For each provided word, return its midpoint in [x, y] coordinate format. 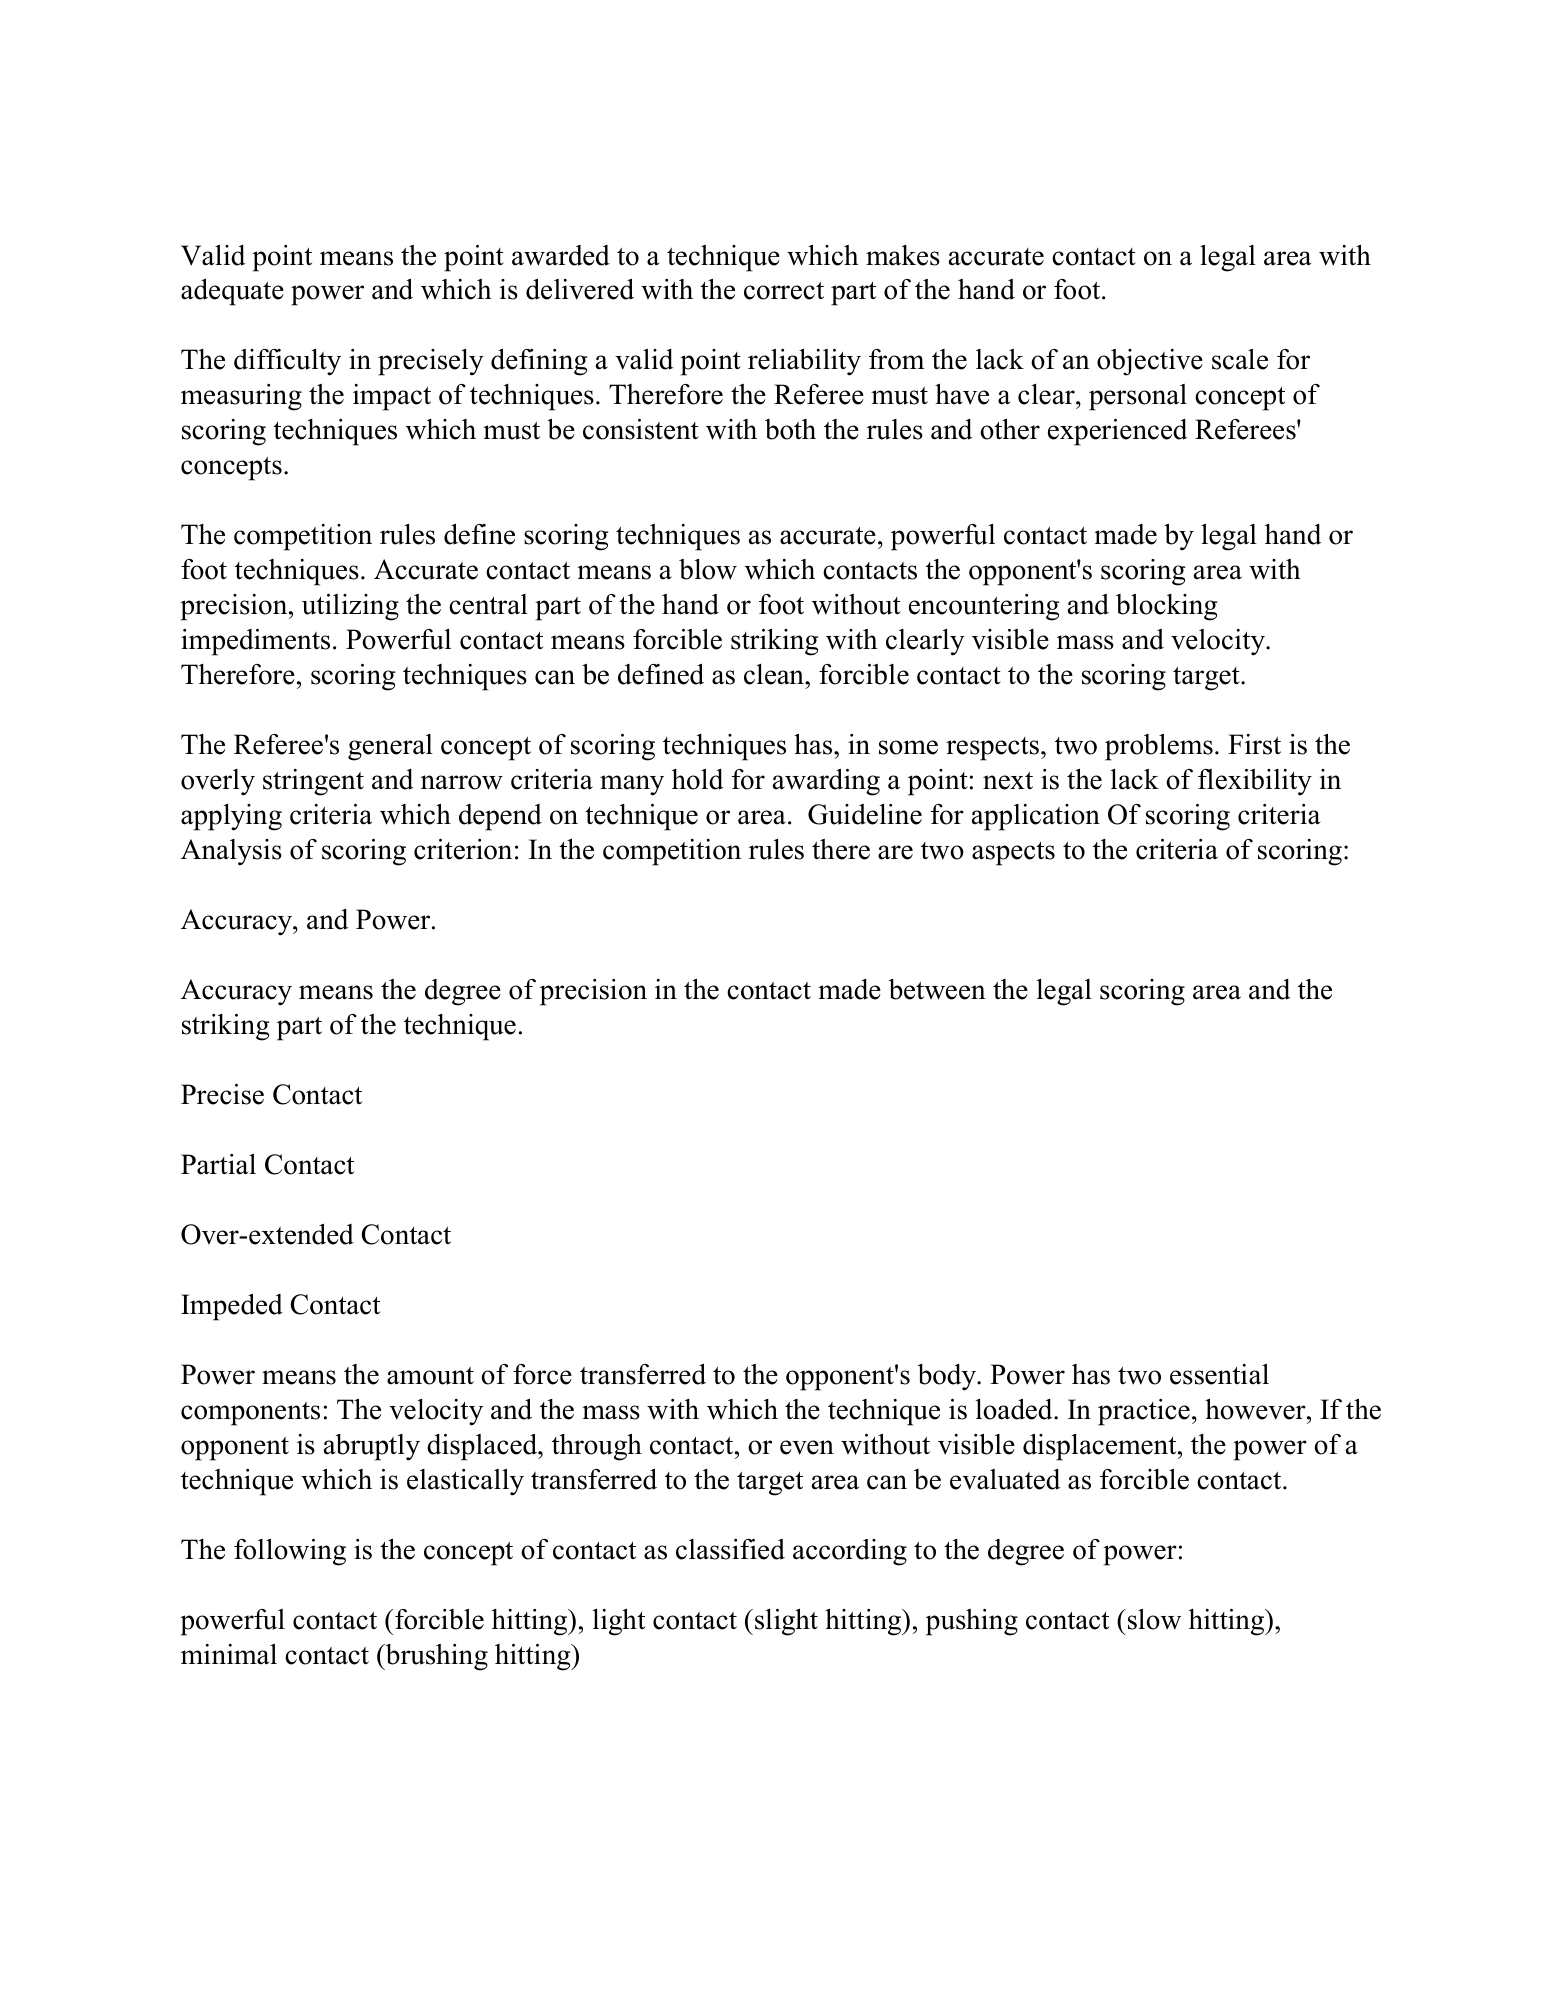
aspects [1013, 854]
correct [784, 291]
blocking [1166, 607]
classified [730, 1549]
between [937, 989]
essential [1219, 1374]
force [542, 1374]
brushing [435, 1657]
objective [1150, 362]
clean [775, 674]
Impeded [232, 1307]
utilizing [350, 607]
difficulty [287, 362]
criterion [463, 849]
